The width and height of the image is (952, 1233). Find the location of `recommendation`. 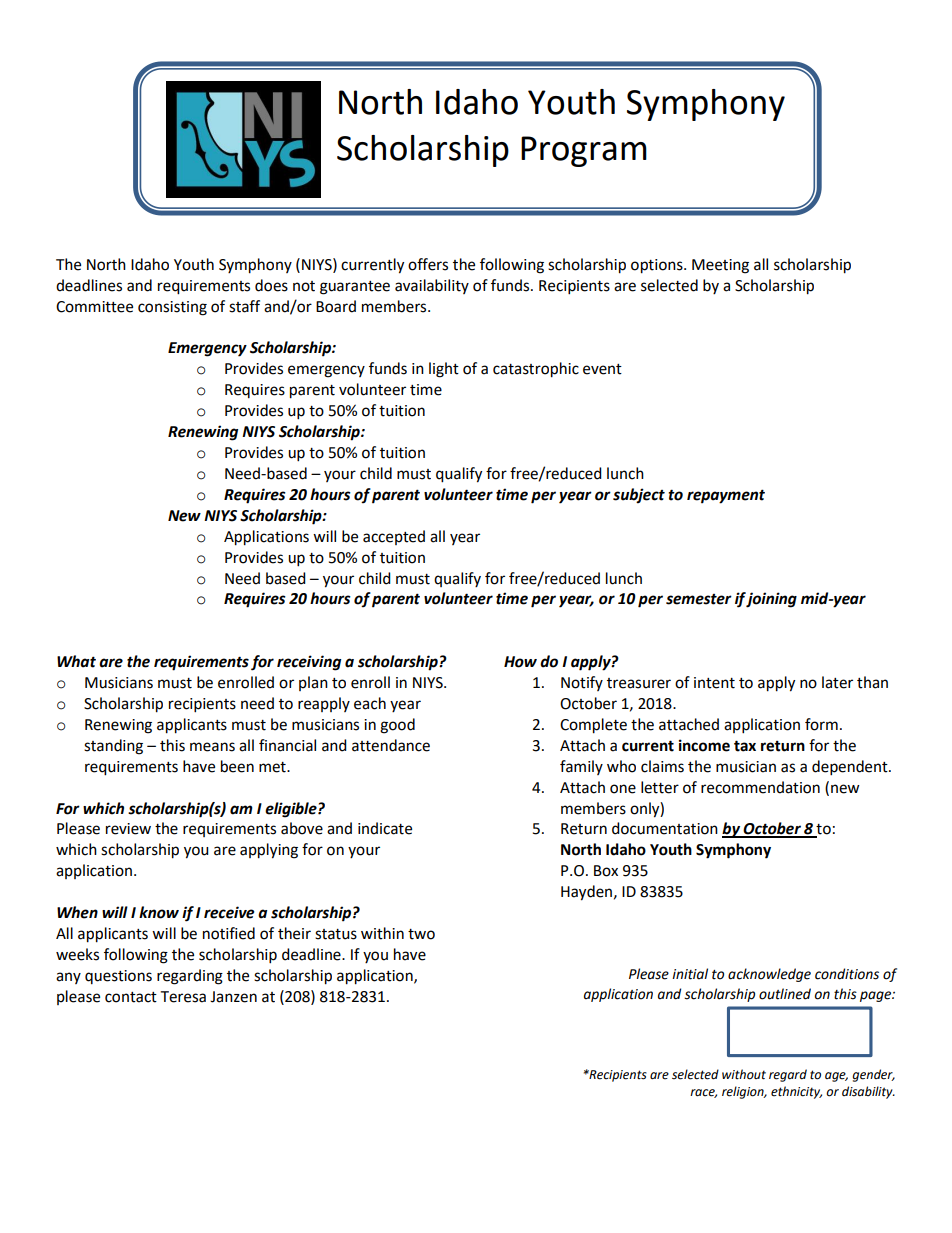

recommendation is located at coordinates (760, 787).
